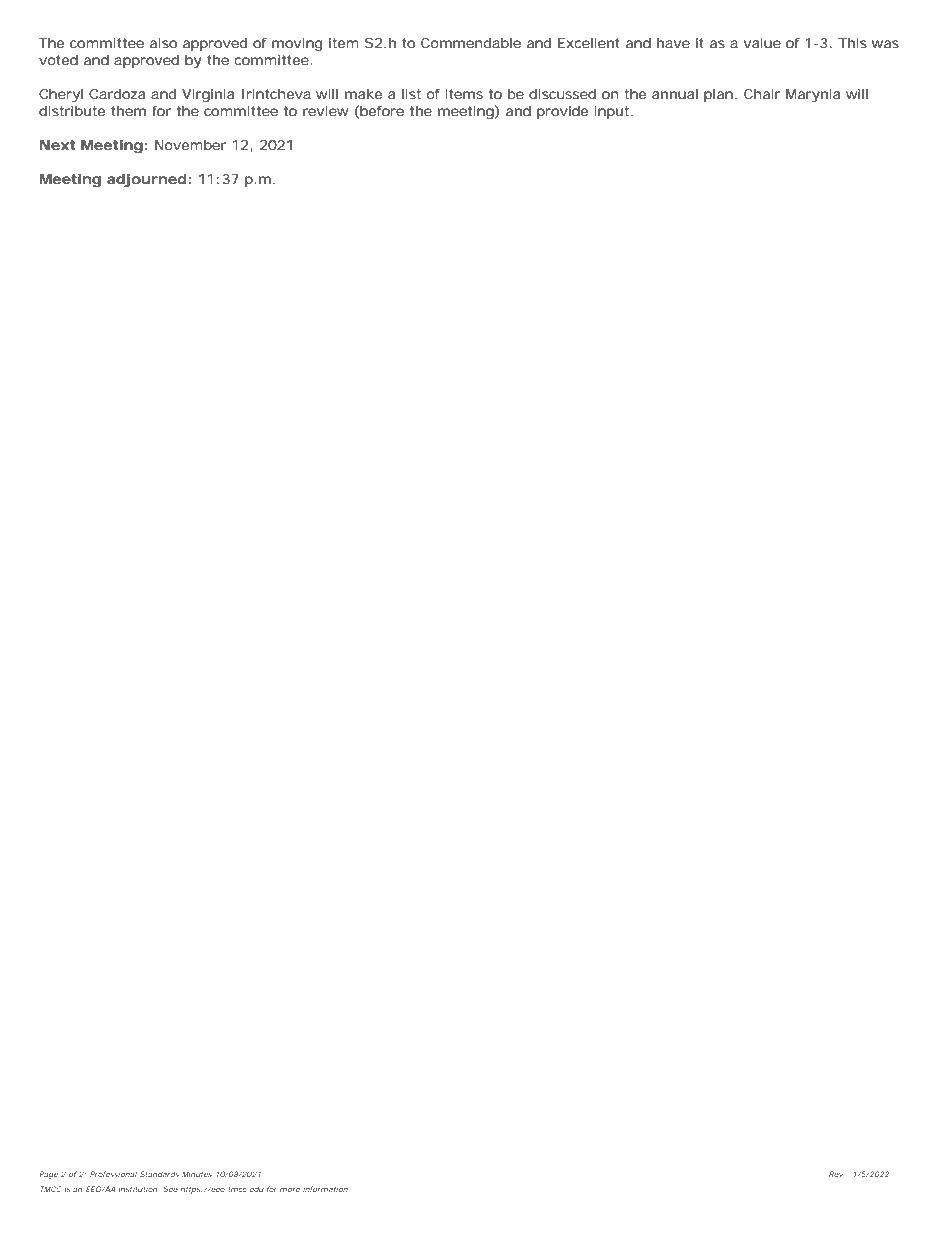 Image resolution: width=952 pixels, height=1233 pixels. I want to click on Professional, so click(113, 1174).
